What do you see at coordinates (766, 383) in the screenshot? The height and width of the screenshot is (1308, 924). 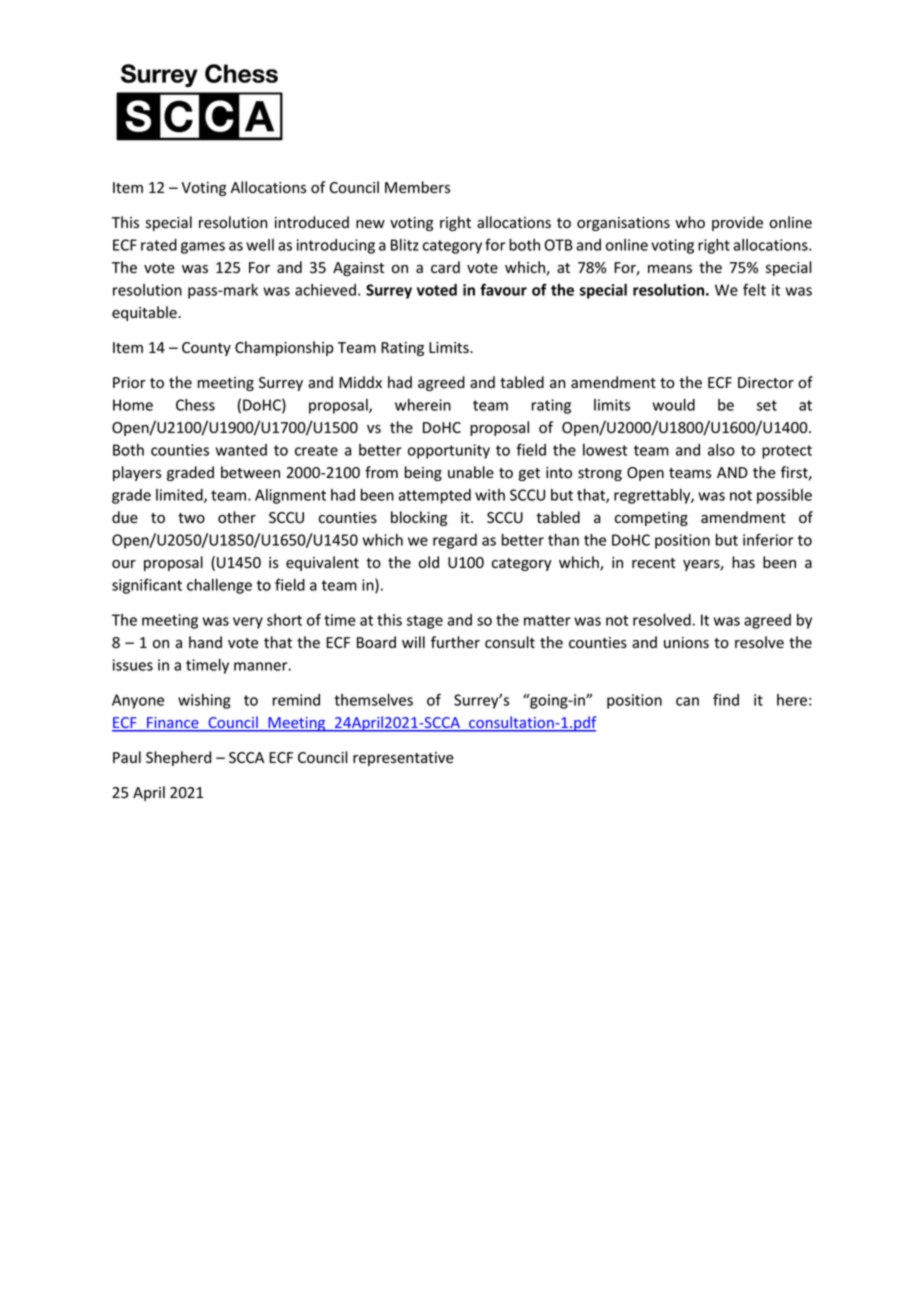 I see `Director` at bounding box center [766, 383].
